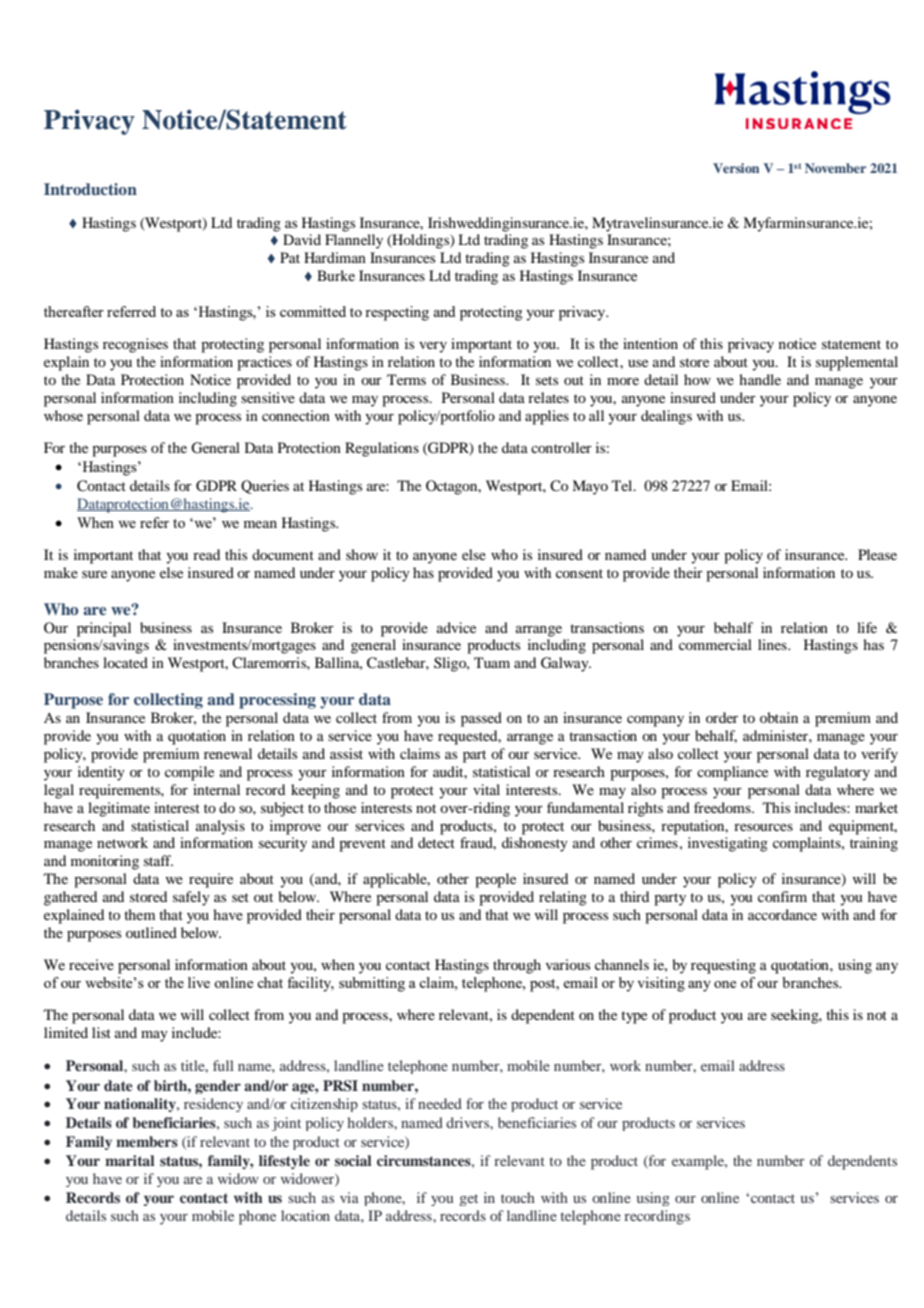 The image size is (924, 1308). What do you see at coordinates (125, 662) in the screenshot?
I see `located` at bounding box center [125, 662].
